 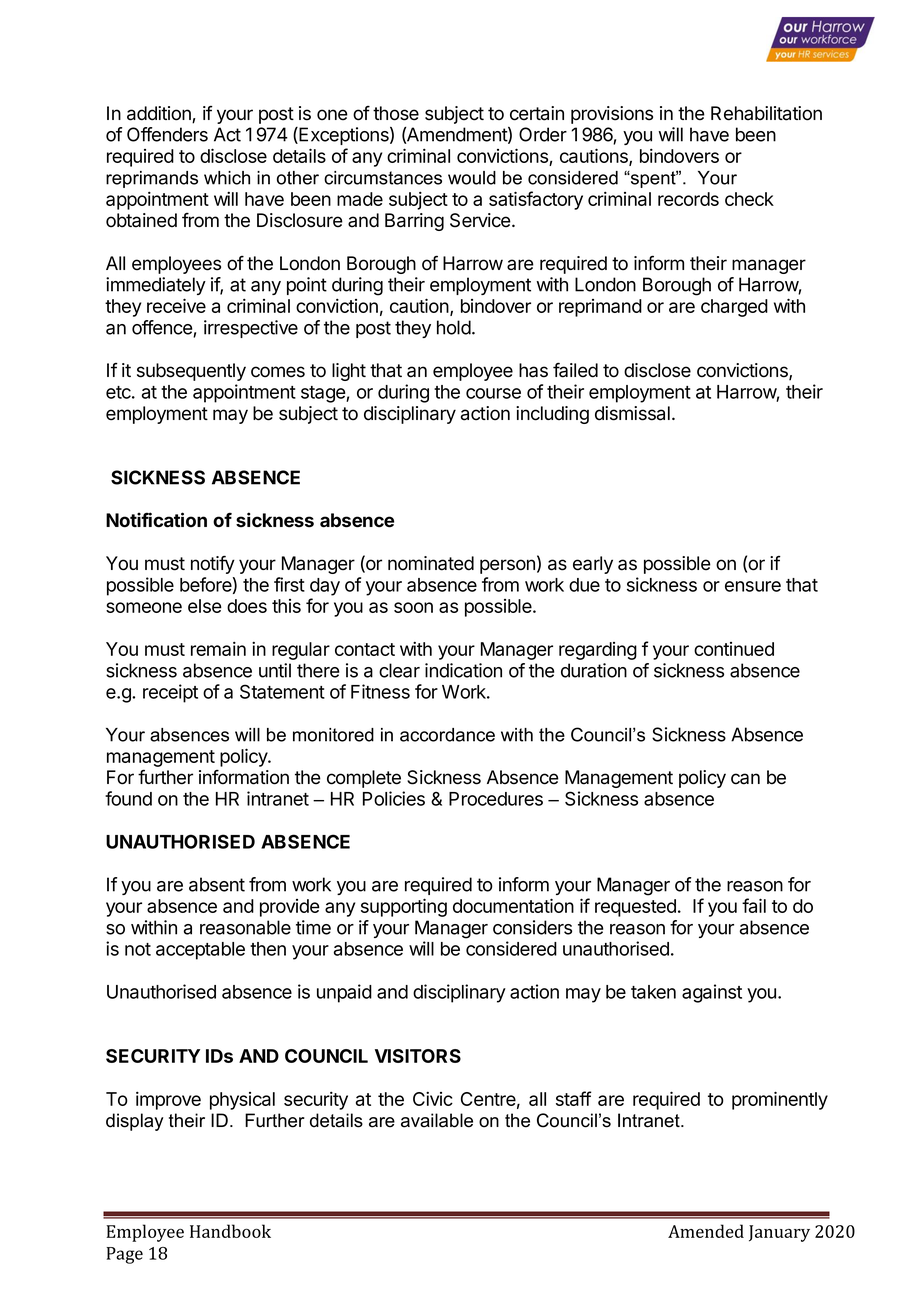 What do you see at coordinates (230, 1231) in the document?
I see `Handbook` at bounding box center [230, 1231].
